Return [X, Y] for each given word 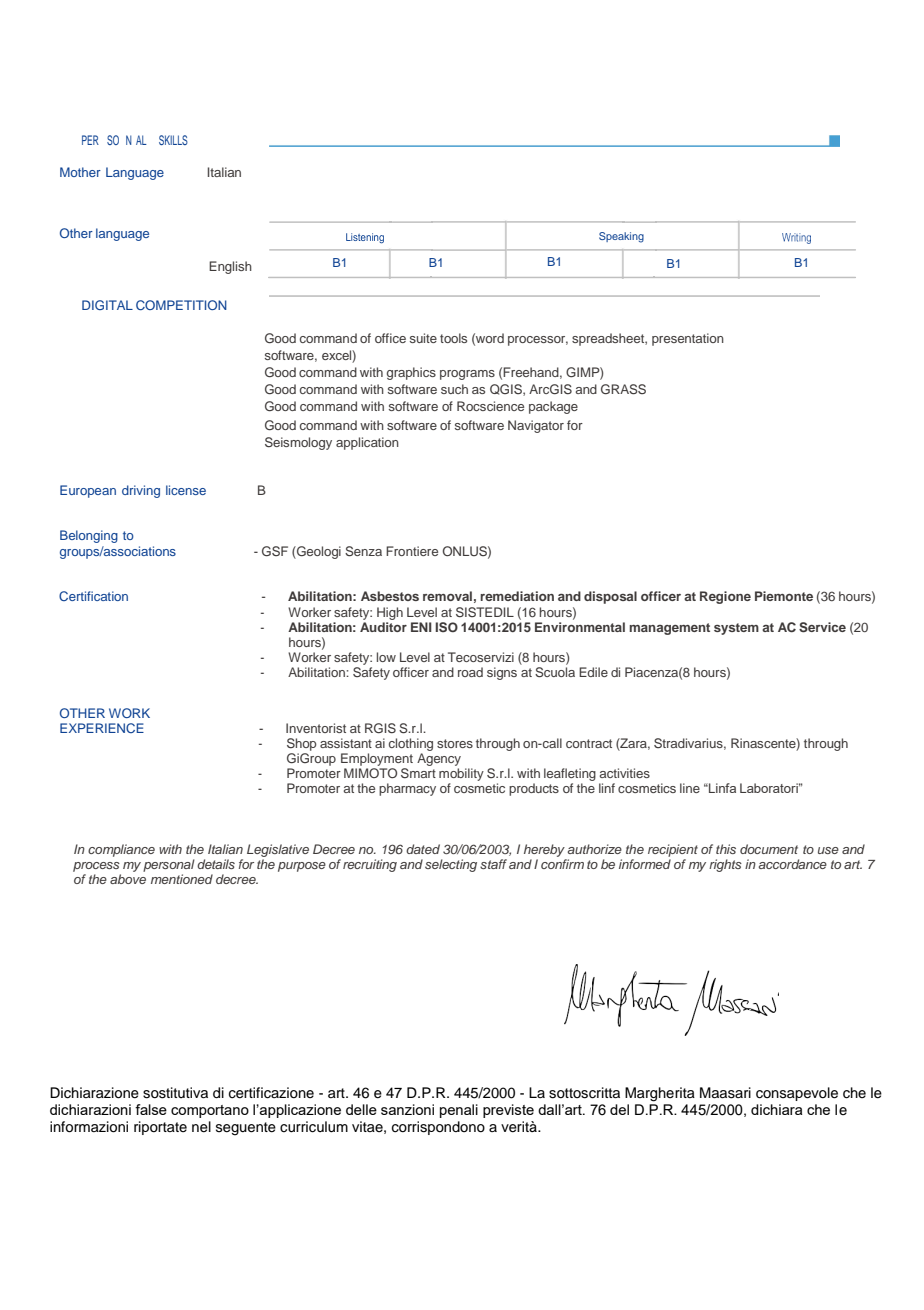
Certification [93, 596]
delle [361, 1109]
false [151, 1109]
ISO [446, 627]
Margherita [660, 1094]
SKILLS [173, 140]
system [736, 629]
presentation [688, 339]
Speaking [621, 237]
